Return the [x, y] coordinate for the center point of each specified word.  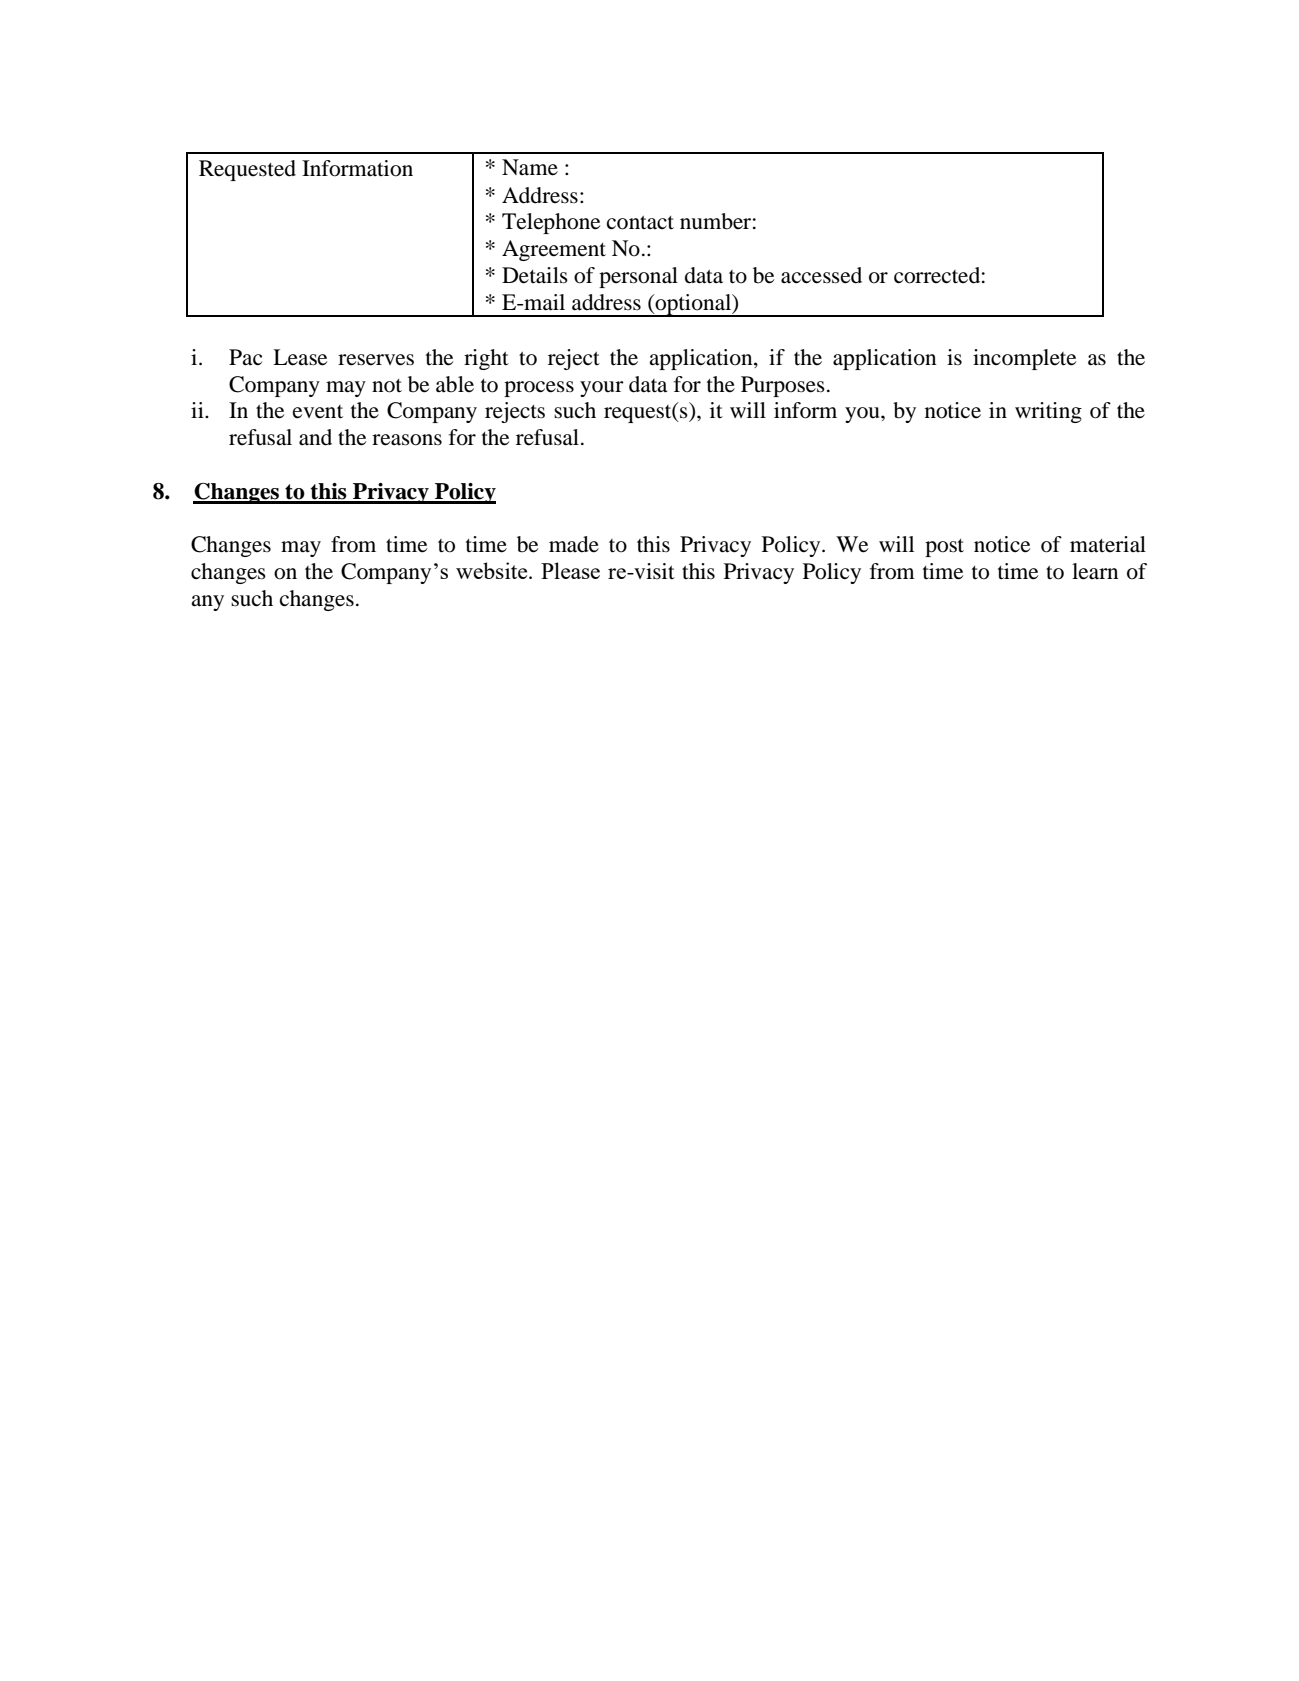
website [493, 570]
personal [638, 277]
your [602, 389]
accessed [821, 275]
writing [1048, 412]
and [315, 437]
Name [530, 167]
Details [535, 275]
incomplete [1024, 359]
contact [640, 223]
